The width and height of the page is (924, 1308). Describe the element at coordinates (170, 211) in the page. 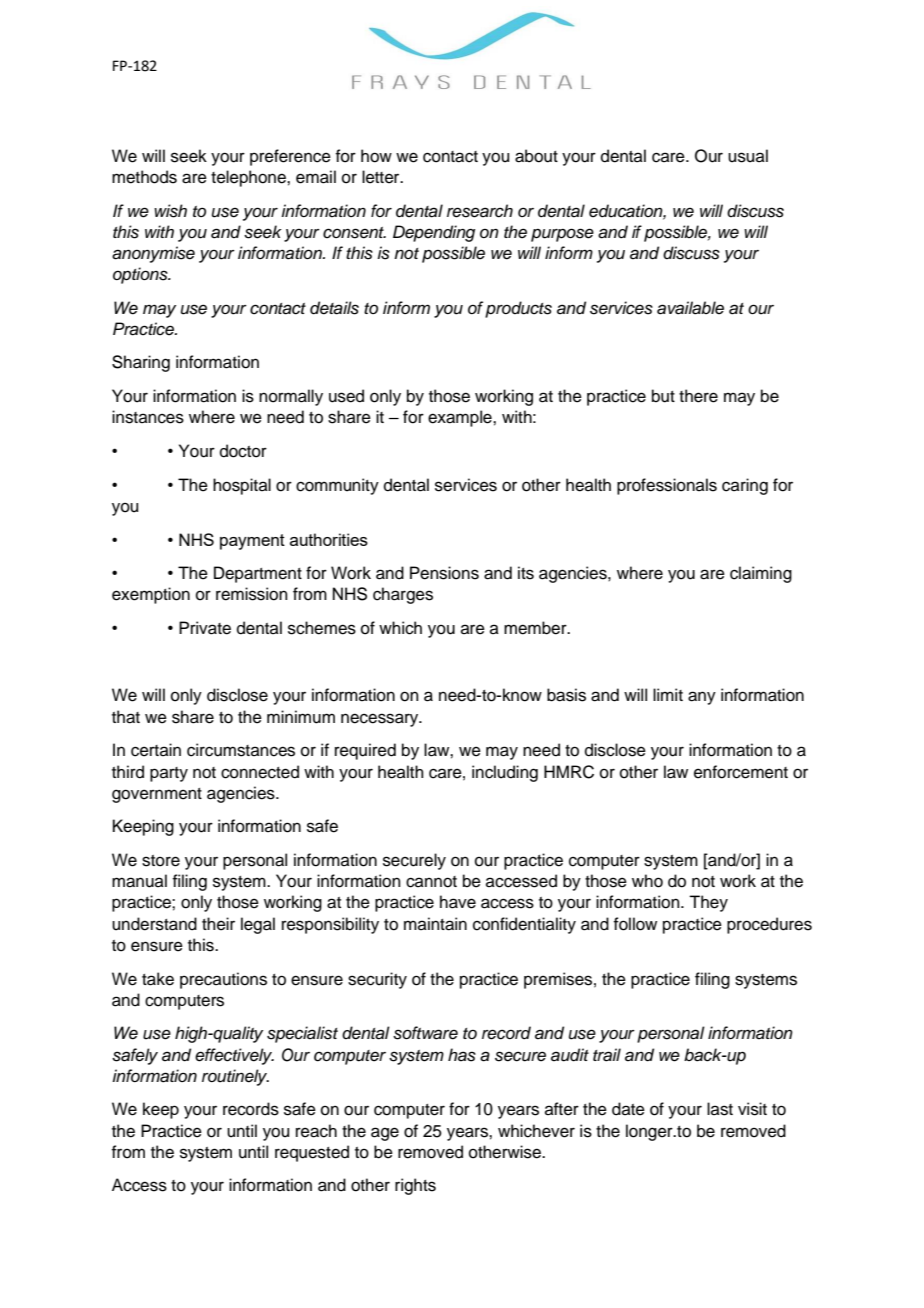

I see `wish` at that location.
